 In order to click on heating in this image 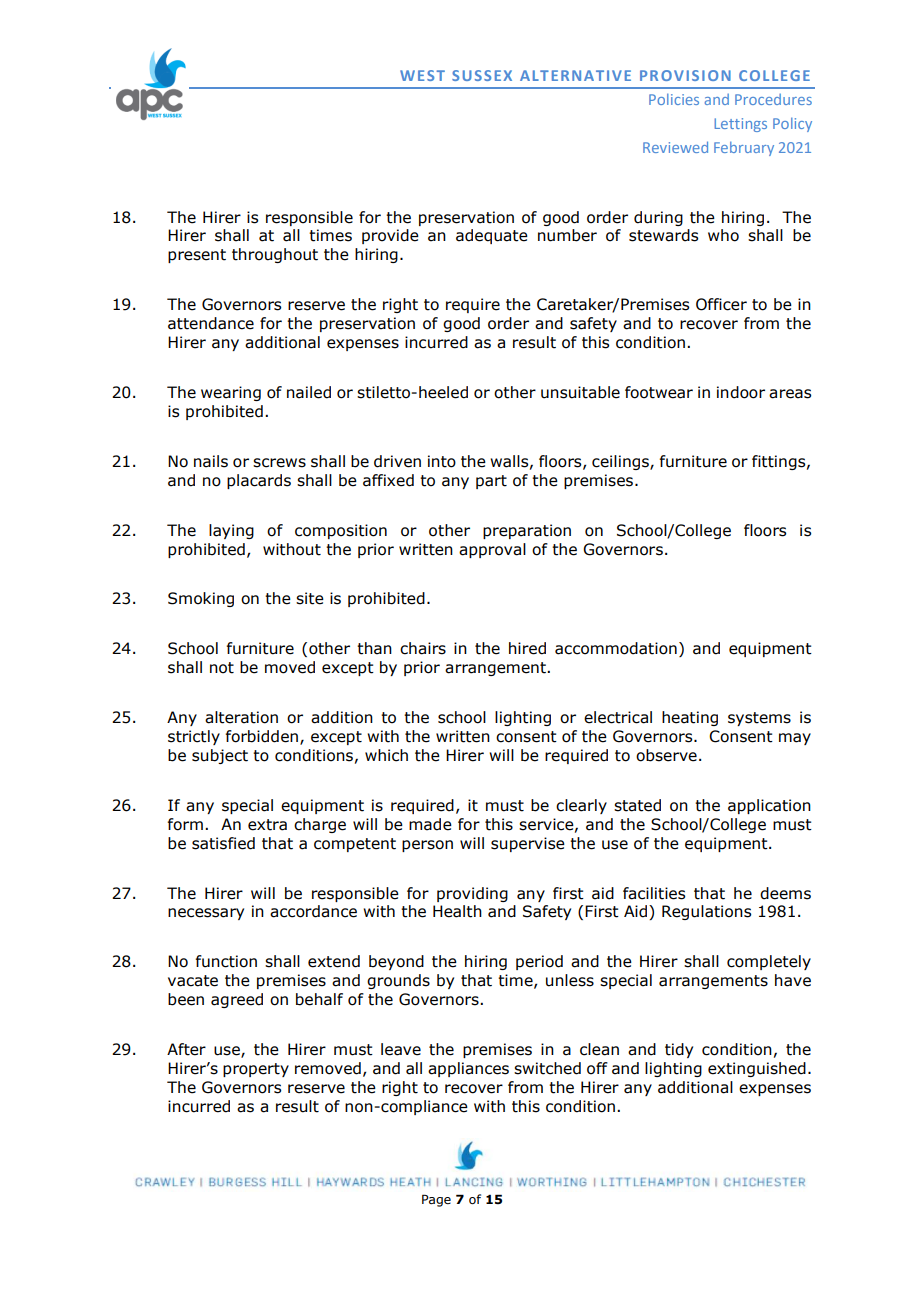, I will do `click(690, 718)`.
